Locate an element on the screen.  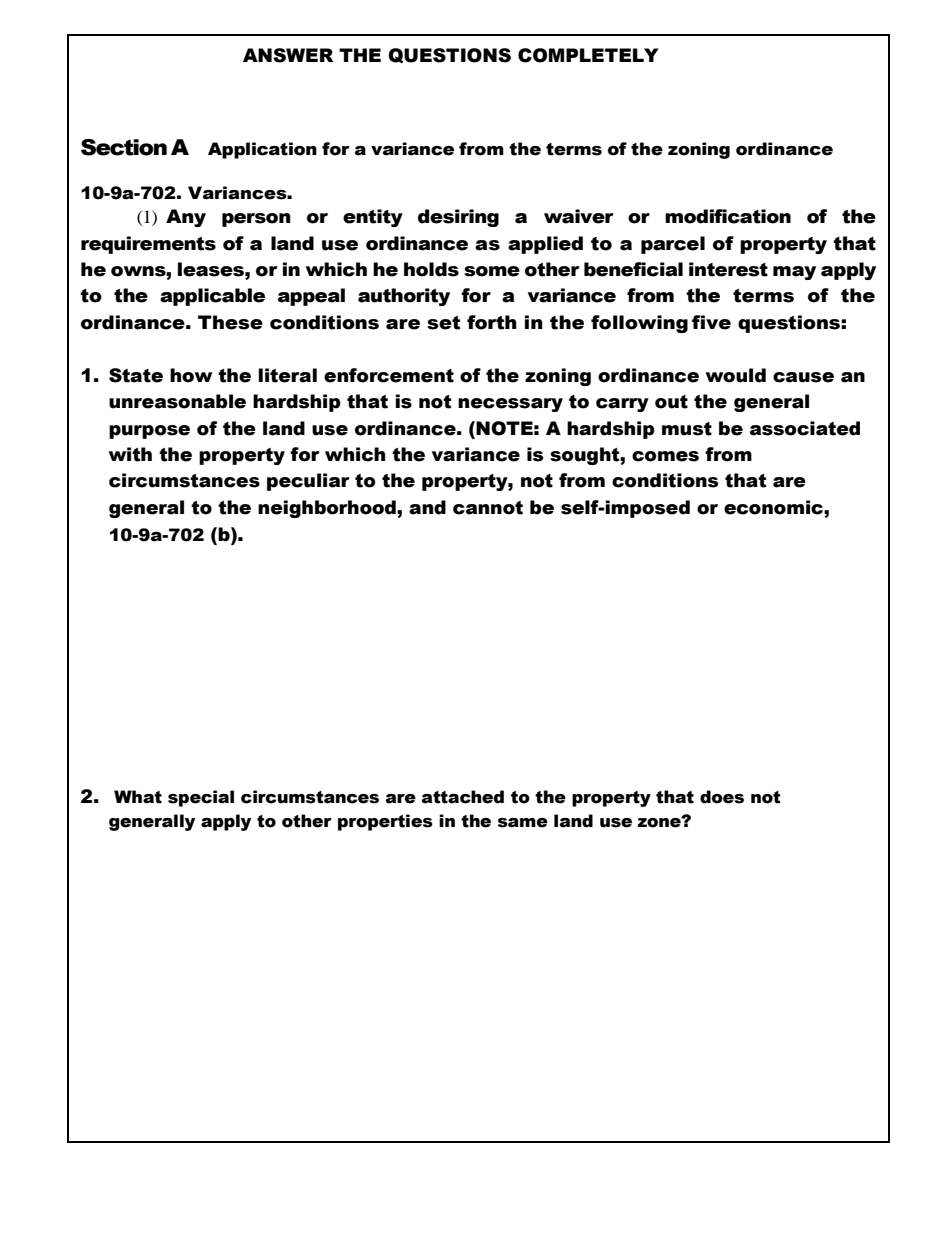
COMPLETELY is located at coordinates (588, 55).
